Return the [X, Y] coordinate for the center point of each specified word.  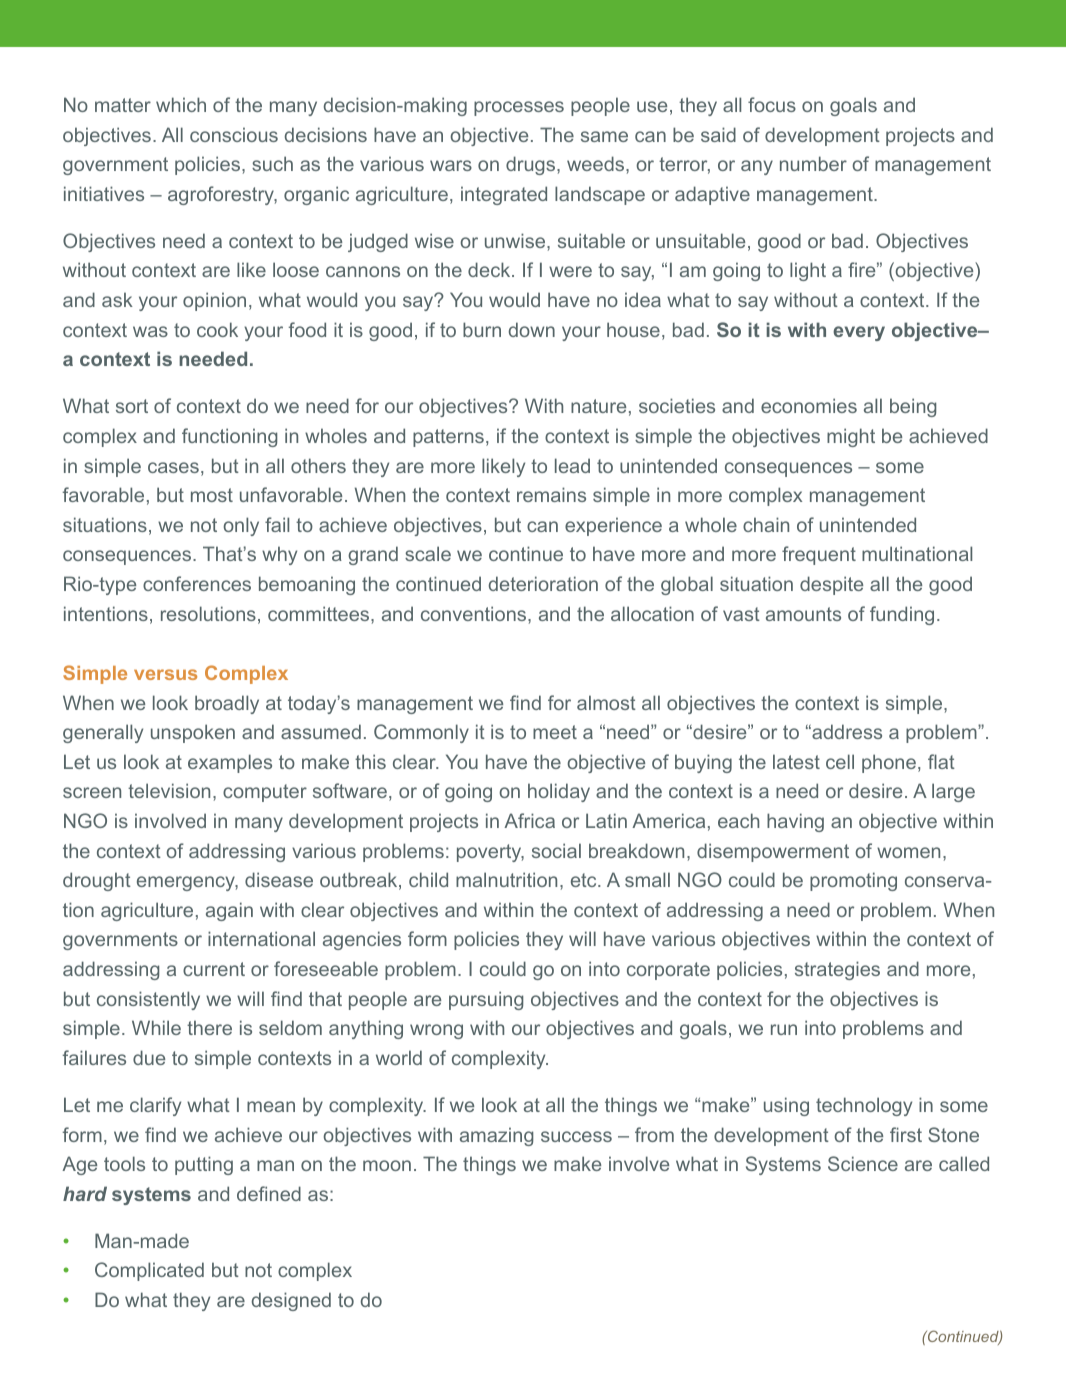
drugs [532, 165]
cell [840, 761]
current [214, 969]
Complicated [149, 1271]
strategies [837, 970]
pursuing [486, 1000]
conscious [234, 134]
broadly [227, 704]
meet [555, 732]
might [851, 437]
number [813, 163]
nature [598, 406]
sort [132, 406]
